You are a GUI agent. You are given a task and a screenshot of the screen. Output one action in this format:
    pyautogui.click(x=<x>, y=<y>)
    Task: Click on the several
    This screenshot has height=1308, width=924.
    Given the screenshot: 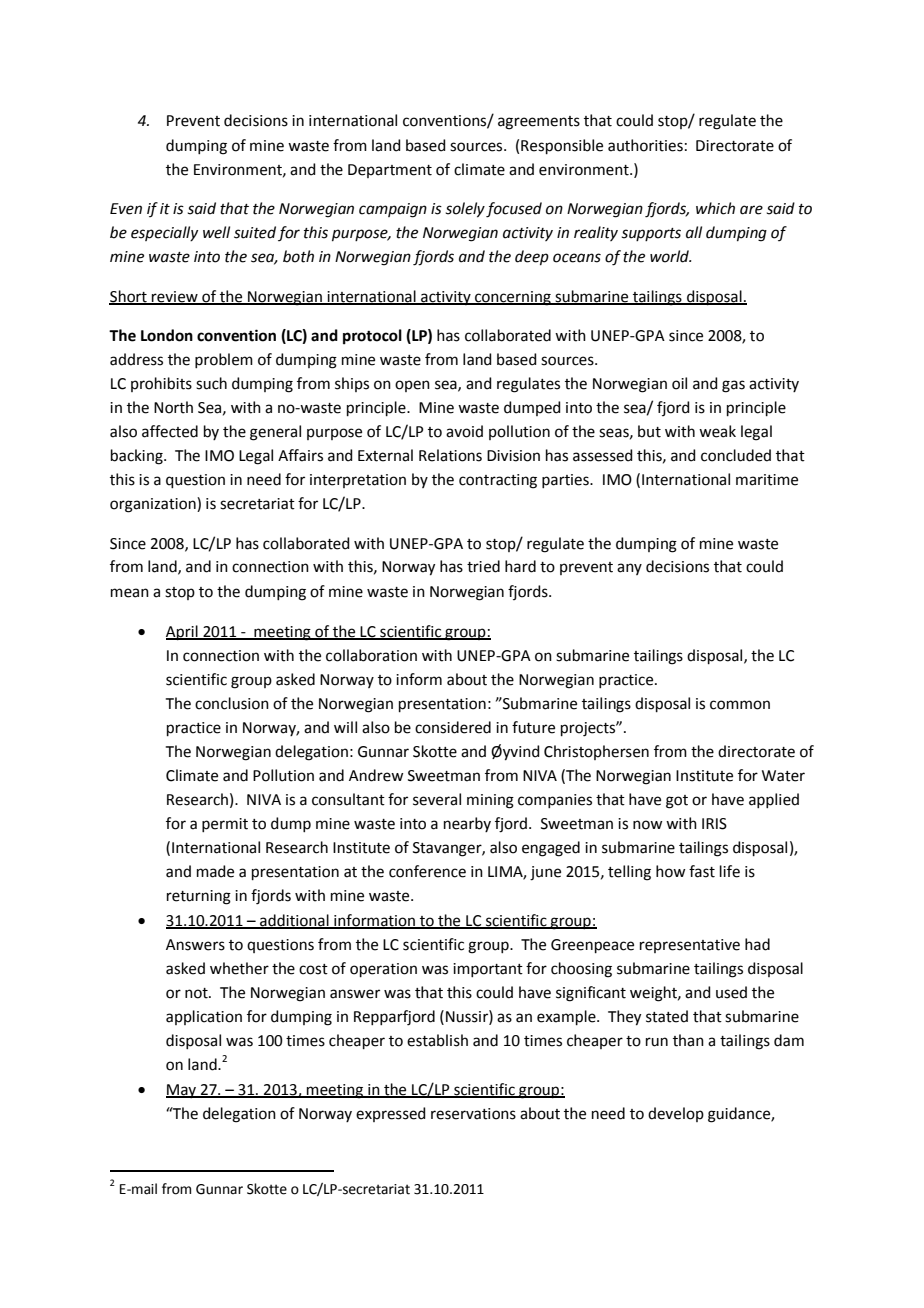 What is the action you would take?
    pyautogui.click(x=437, y=799)
